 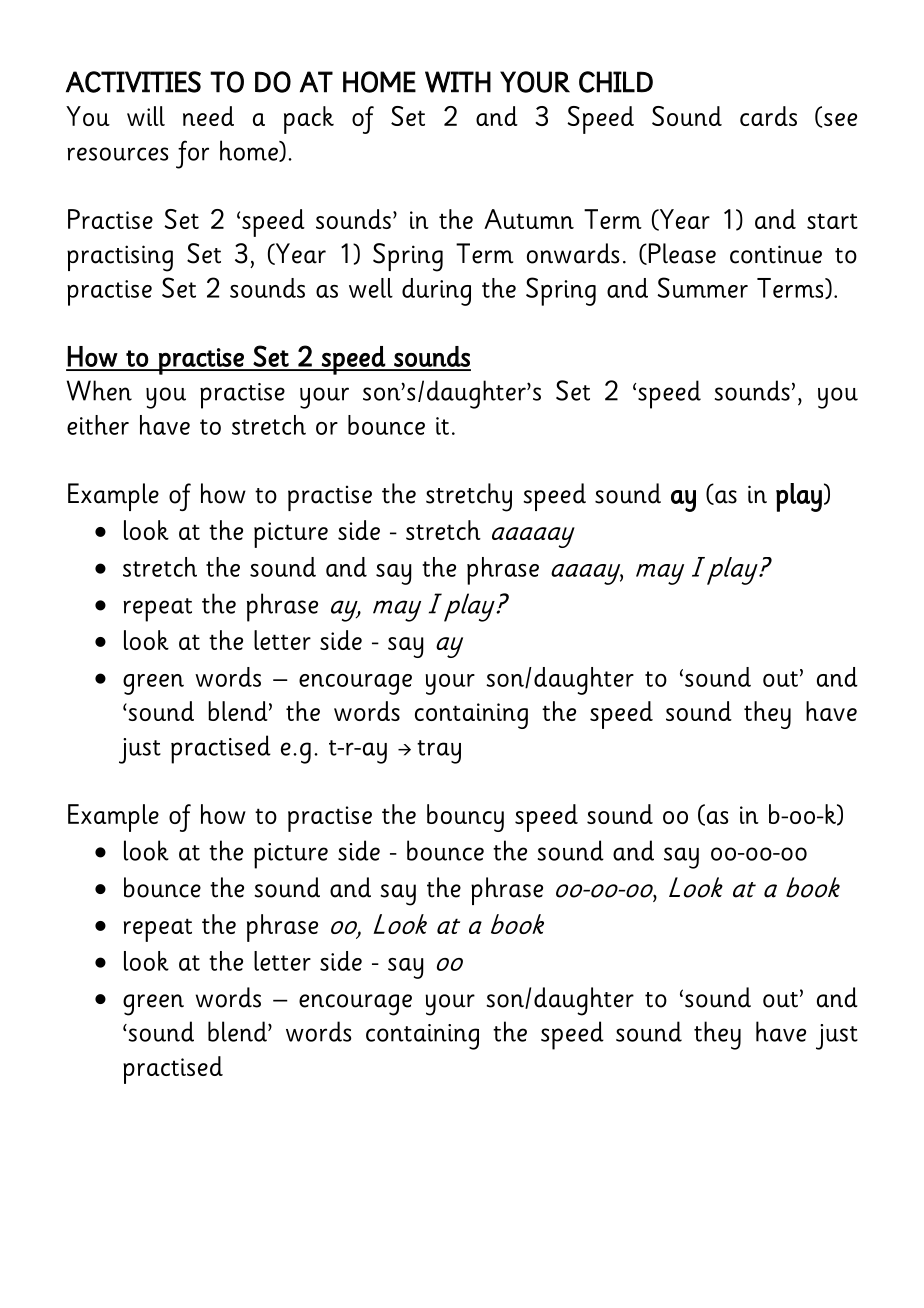 What do you see at coordinates (702, 287) in the screenshot?
I see `Summer` at bounding box center [702, 287].
